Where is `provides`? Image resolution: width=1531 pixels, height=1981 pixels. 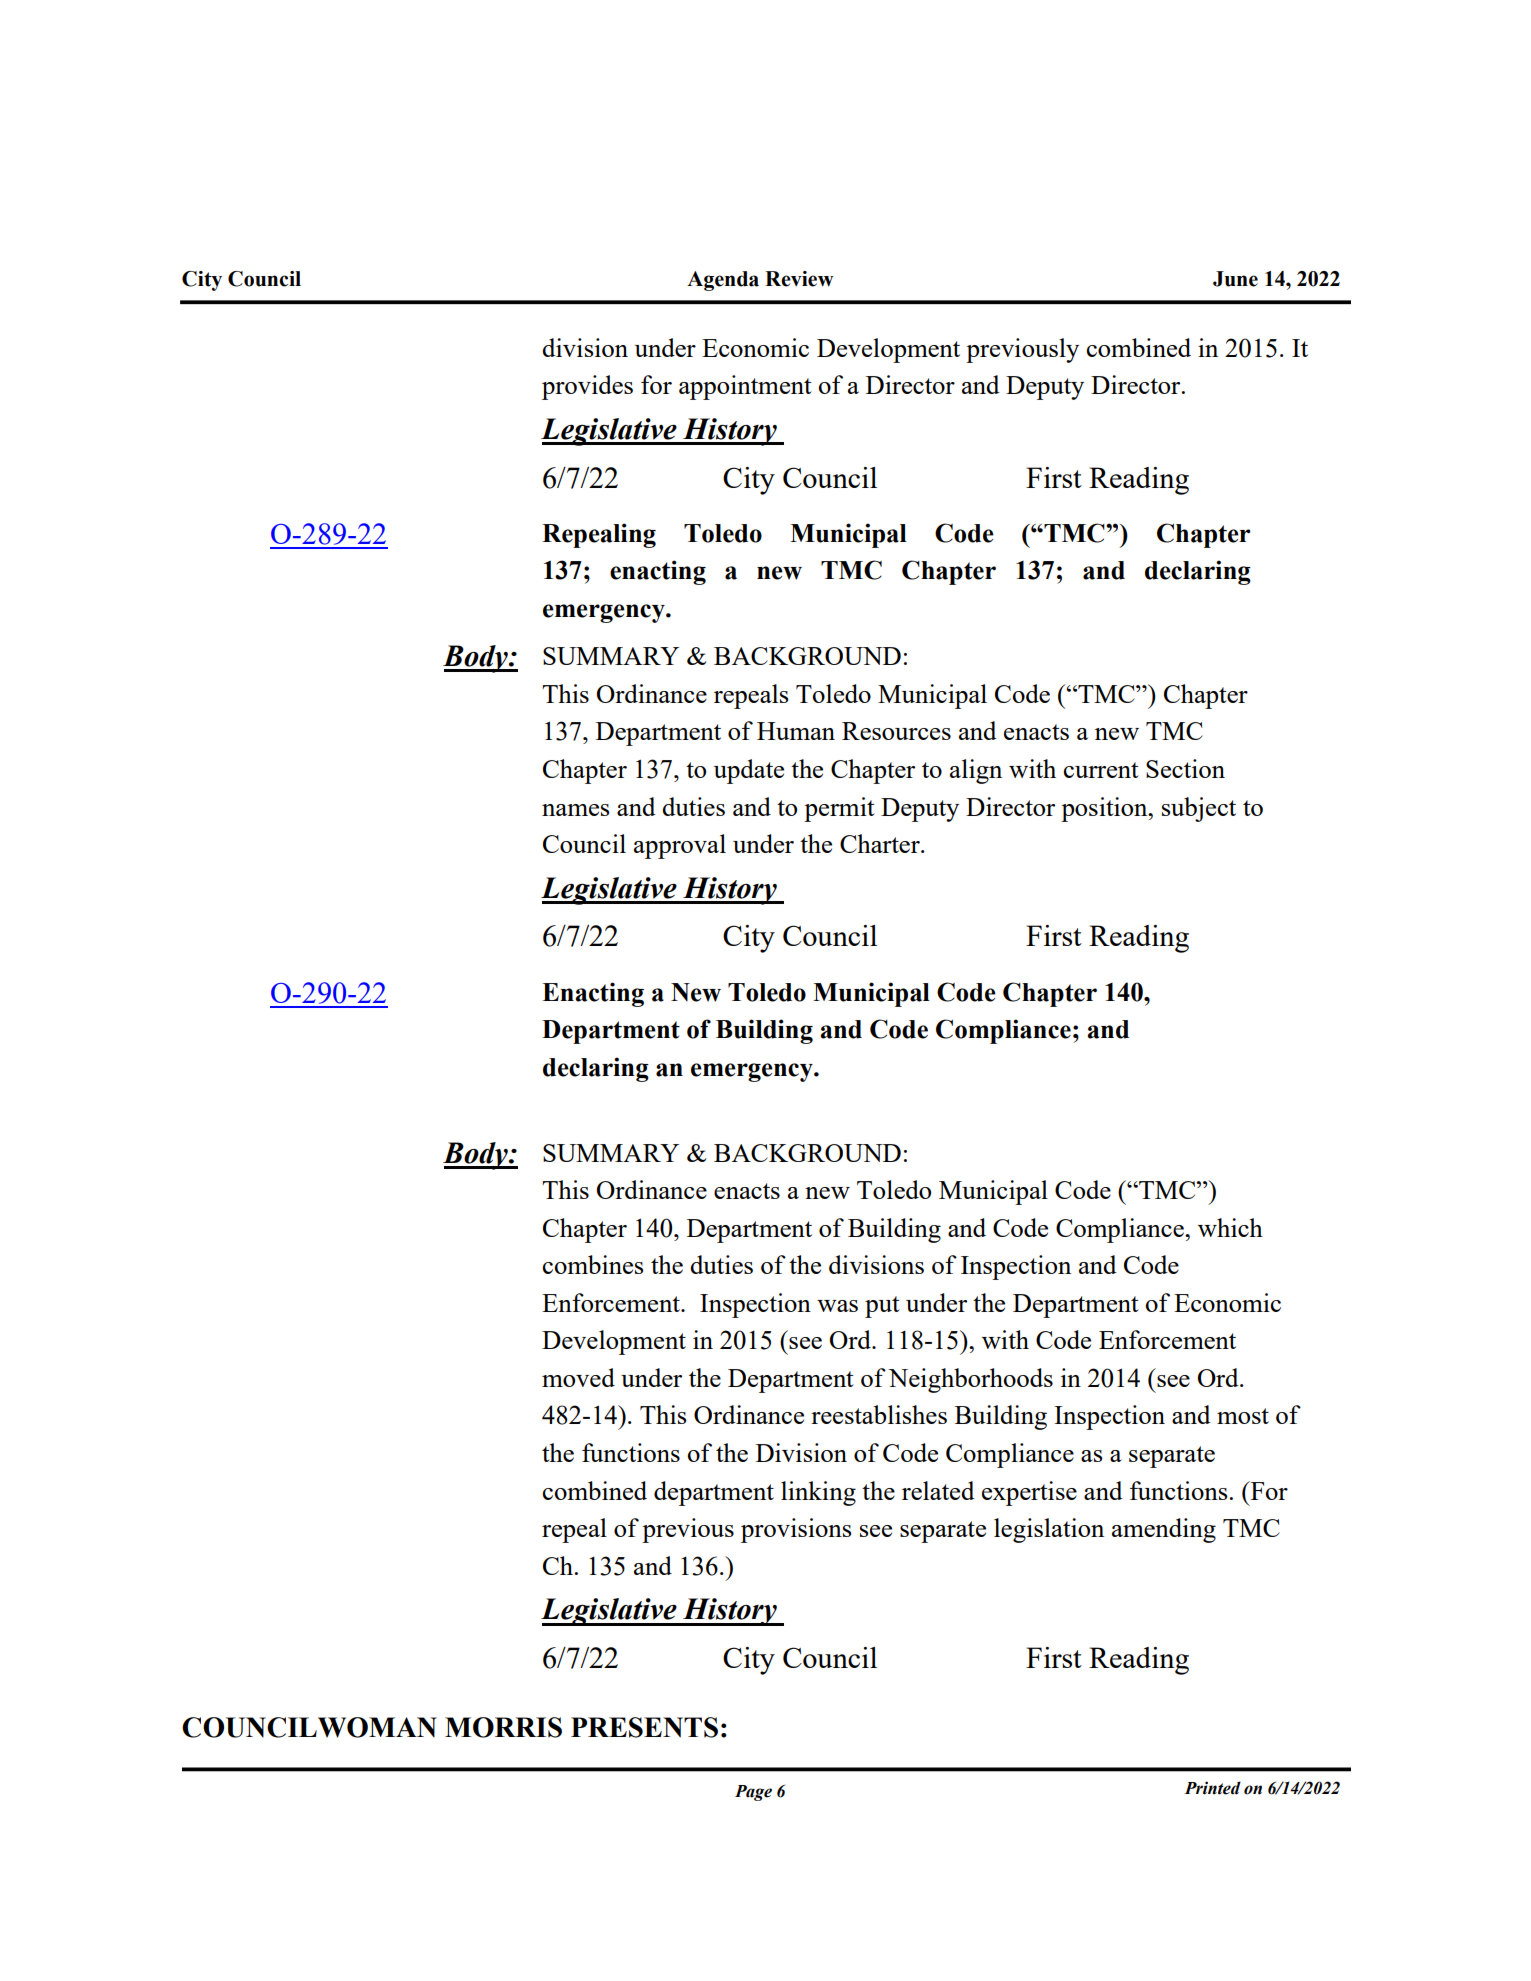 provides is located at coordinates (587, 387).
